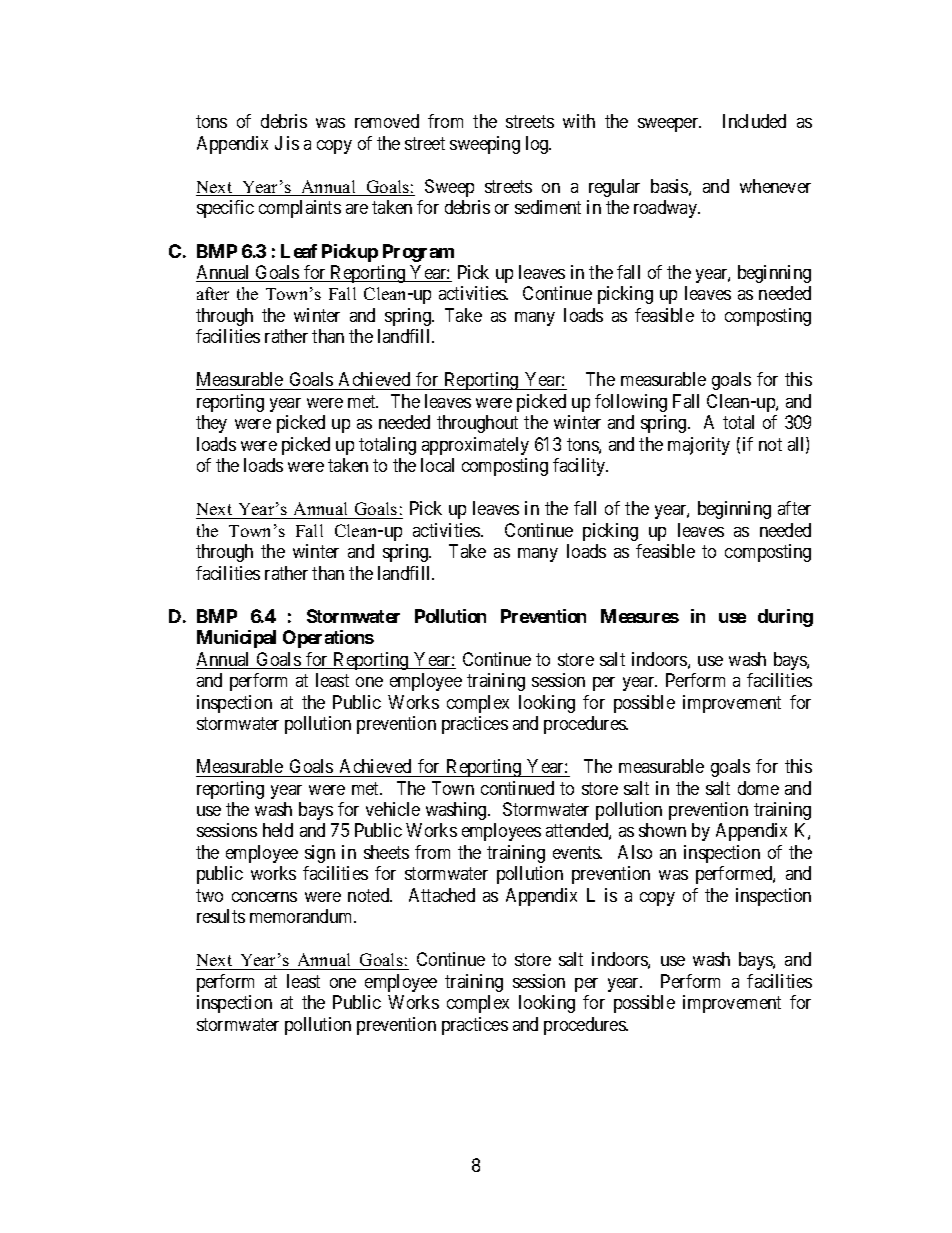 The height and width of the page is (1233, 952). Describe the element at coordinates (211, 424) in the page. I see `they` at that location.
